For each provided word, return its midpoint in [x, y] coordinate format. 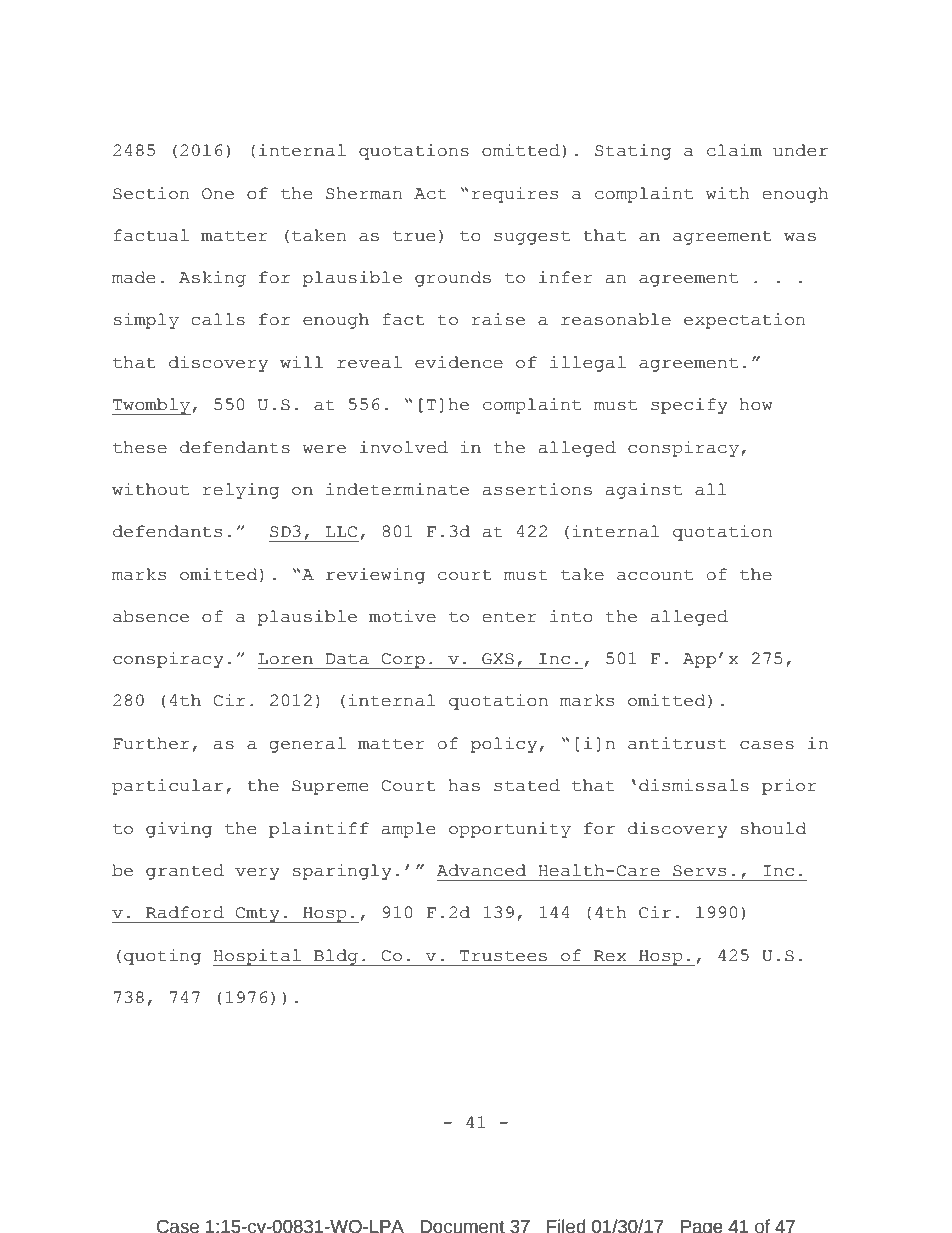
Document [462, 1226]
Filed [566, 1226]
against [644, 491]
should [773, 828]
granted [185, 872]
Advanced [481, 870]
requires [515, 195]
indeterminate [397, 489]
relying [241, 491]
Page [702, 1226]
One [218, 194]
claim [734, 150]
